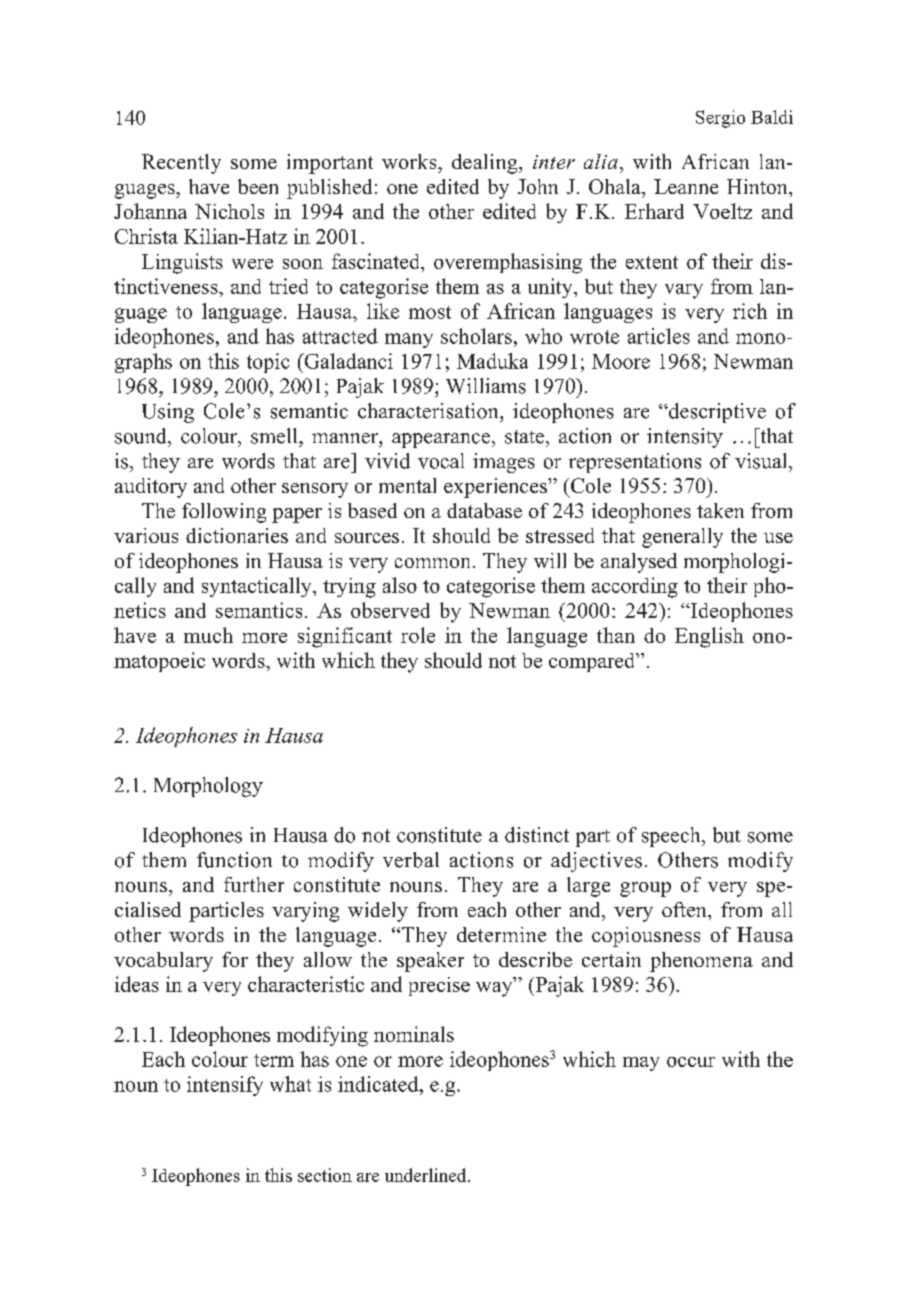 The width and height of the page is (924, 1308). I want to click on further, so click(254, 884).
